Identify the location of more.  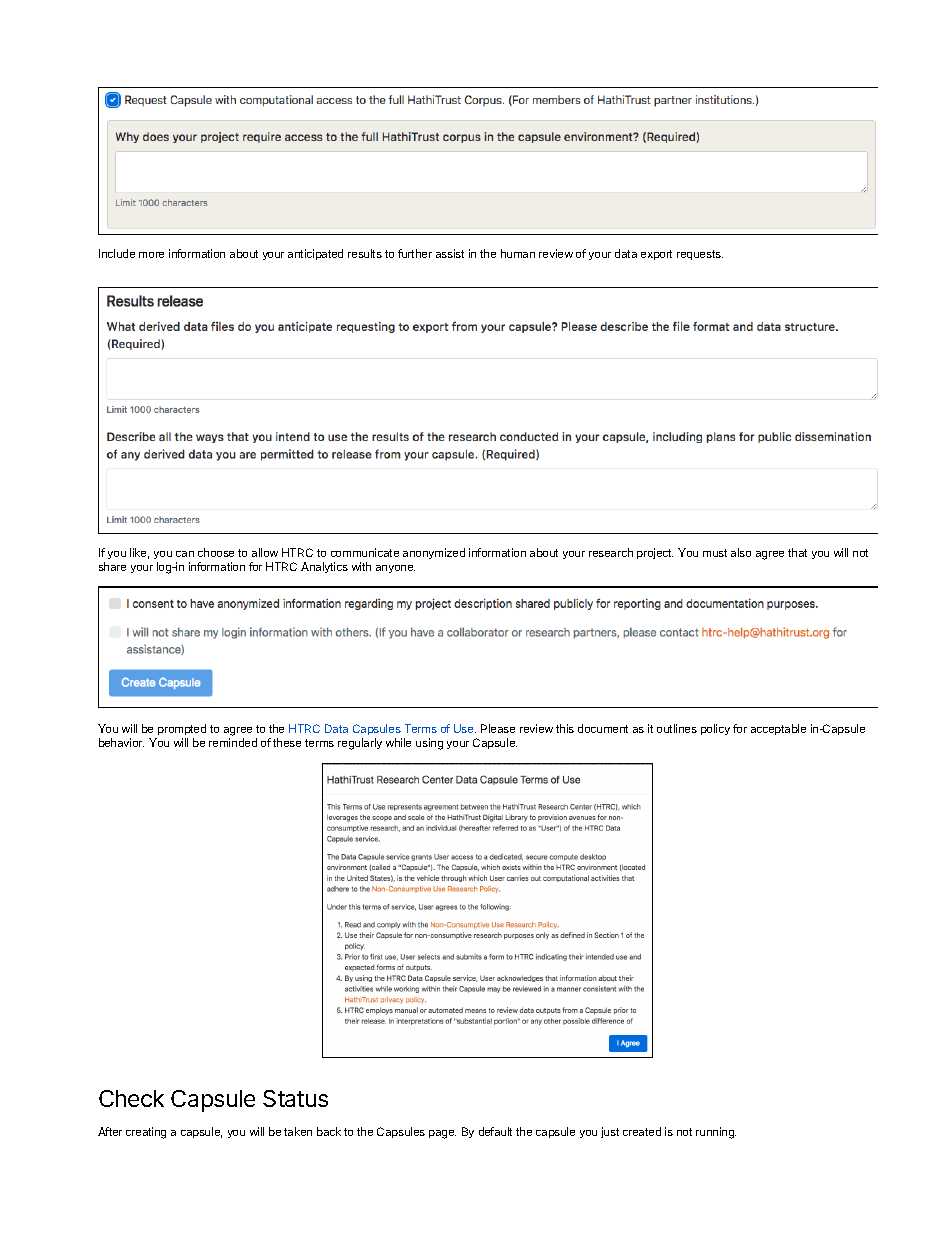
(151, 255).
